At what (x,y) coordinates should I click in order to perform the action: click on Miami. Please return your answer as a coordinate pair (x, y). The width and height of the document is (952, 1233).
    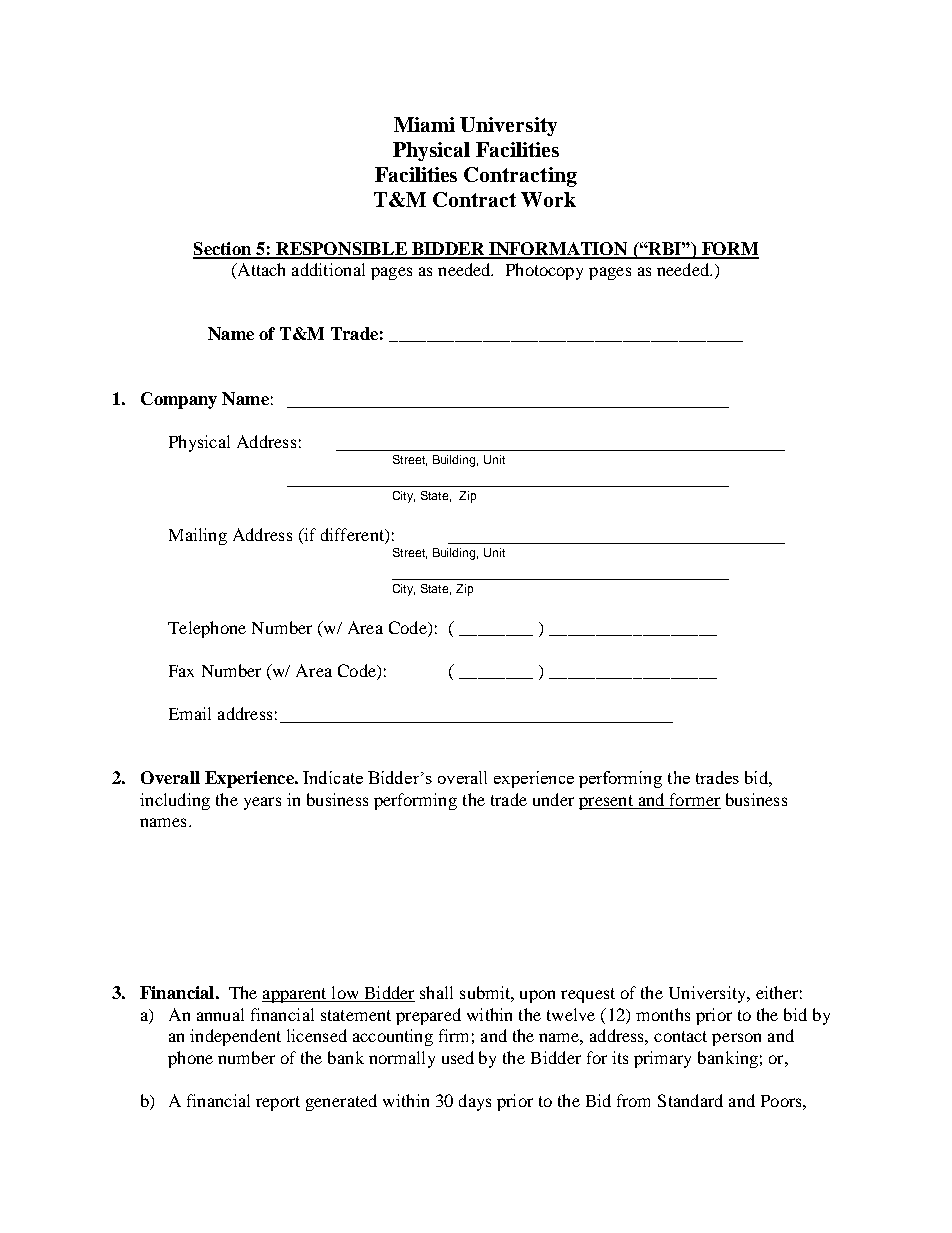
    Looking at the image, I should click on (424, 124).
